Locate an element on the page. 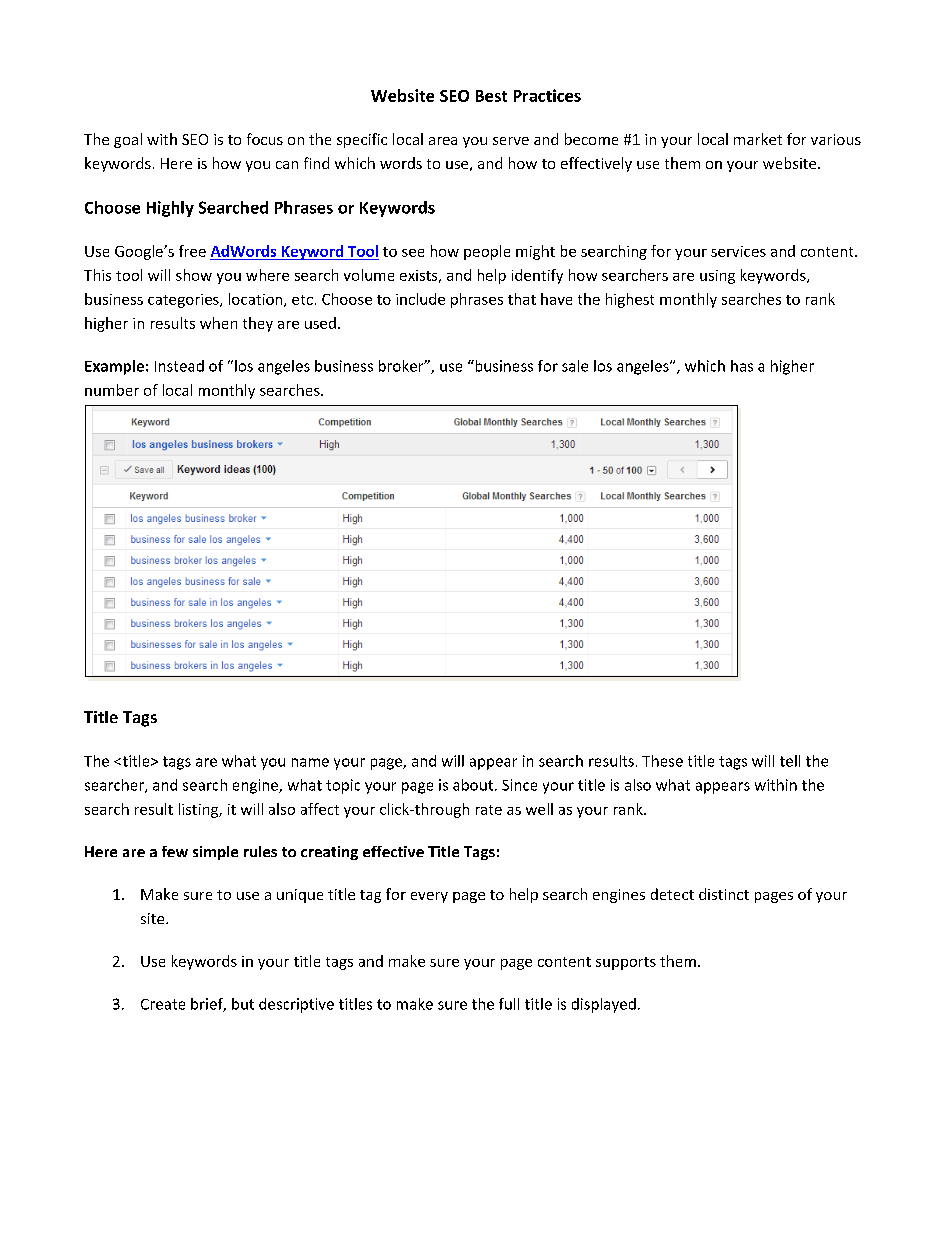 The image size is (952, 1233). full is located at coordinates (509, 1004).
